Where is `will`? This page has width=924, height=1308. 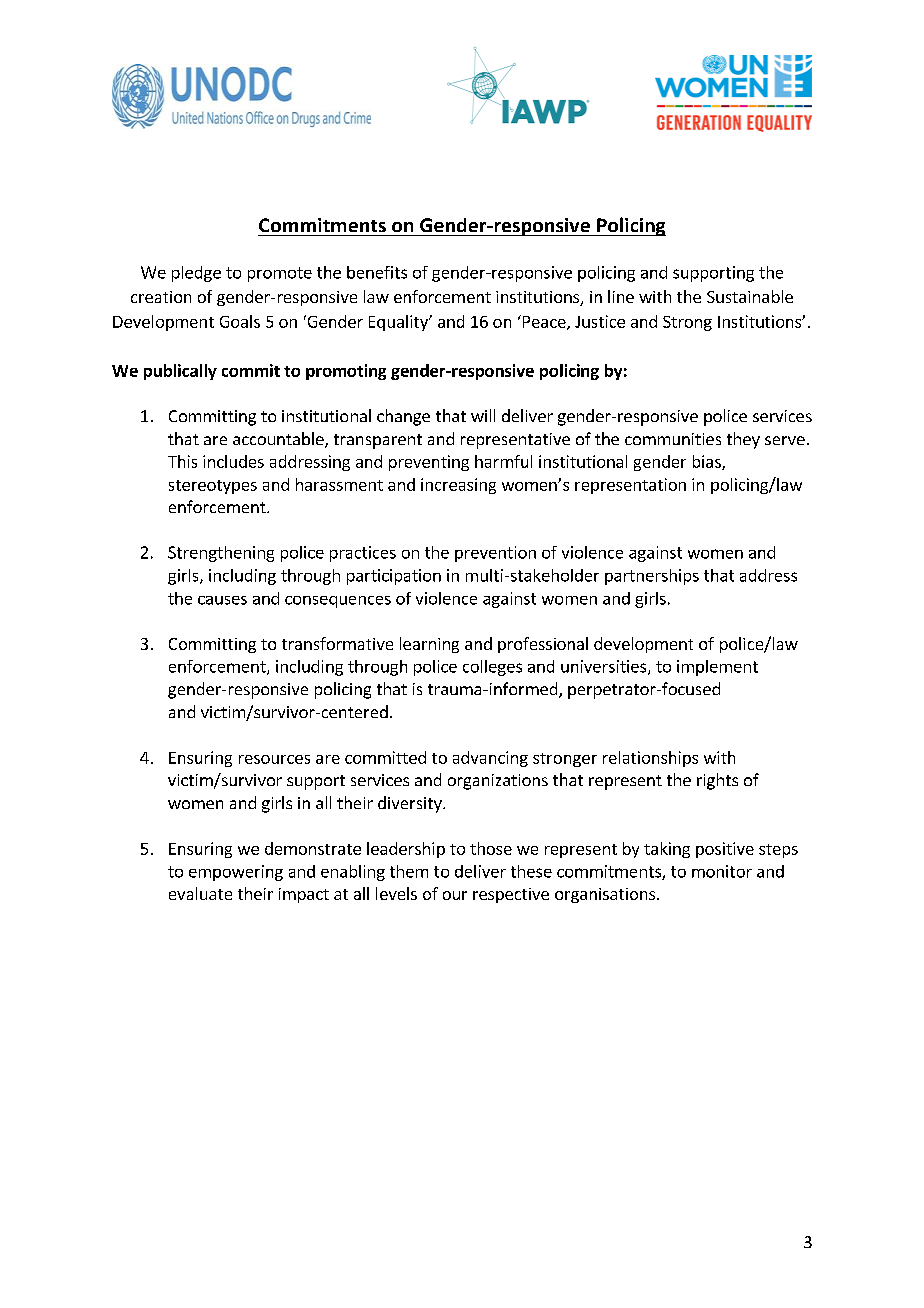 will is located at coordinates (483, 415).
